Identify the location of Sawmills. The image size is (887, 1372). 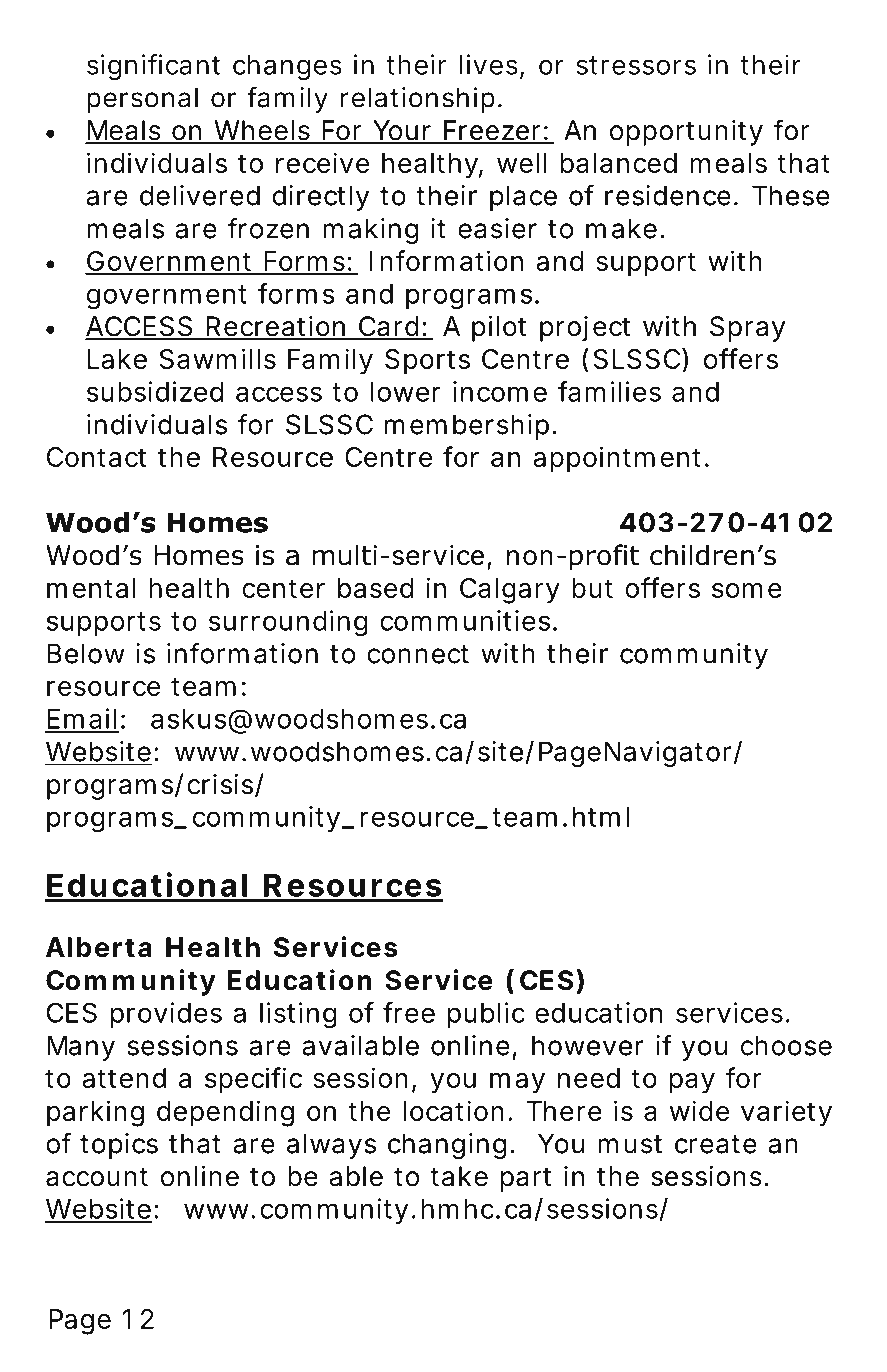
(217, 358).
